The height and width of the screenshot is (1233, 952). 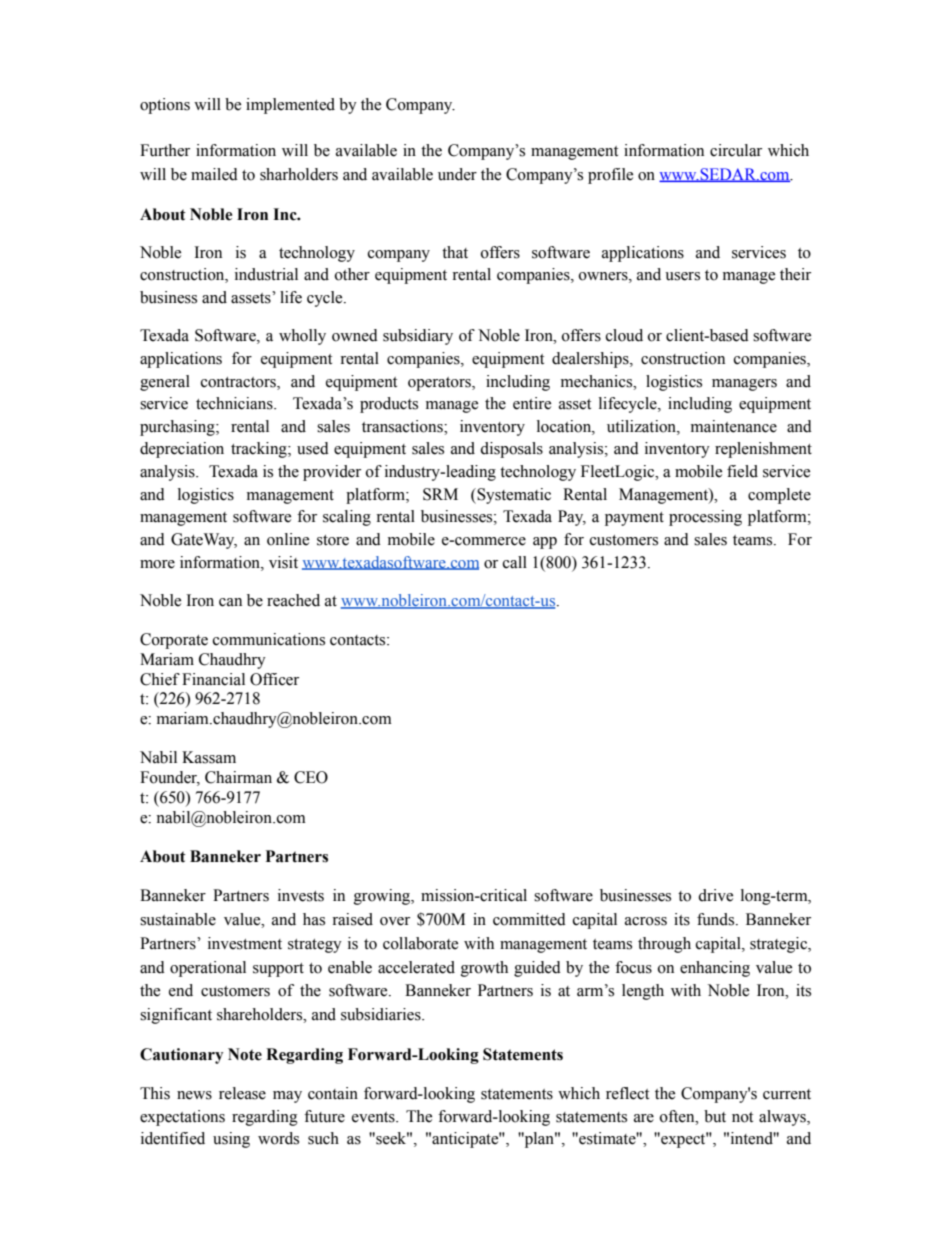 I want to click on events, so click(x=374, y=1117).
